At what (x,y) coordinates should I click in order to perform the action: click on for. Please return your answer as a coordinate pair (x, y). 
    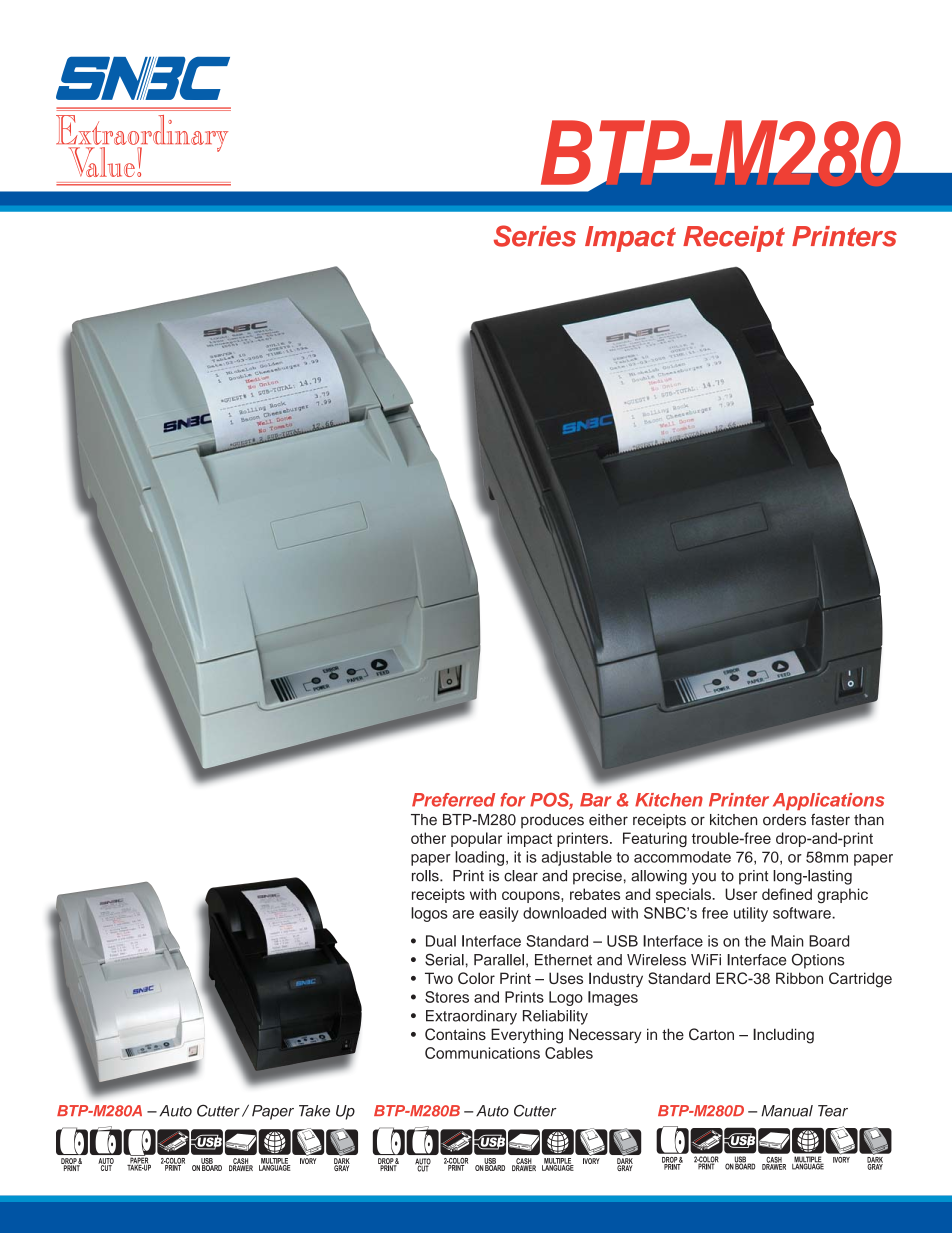
    Looking at the image, I should click on (512, 800).
